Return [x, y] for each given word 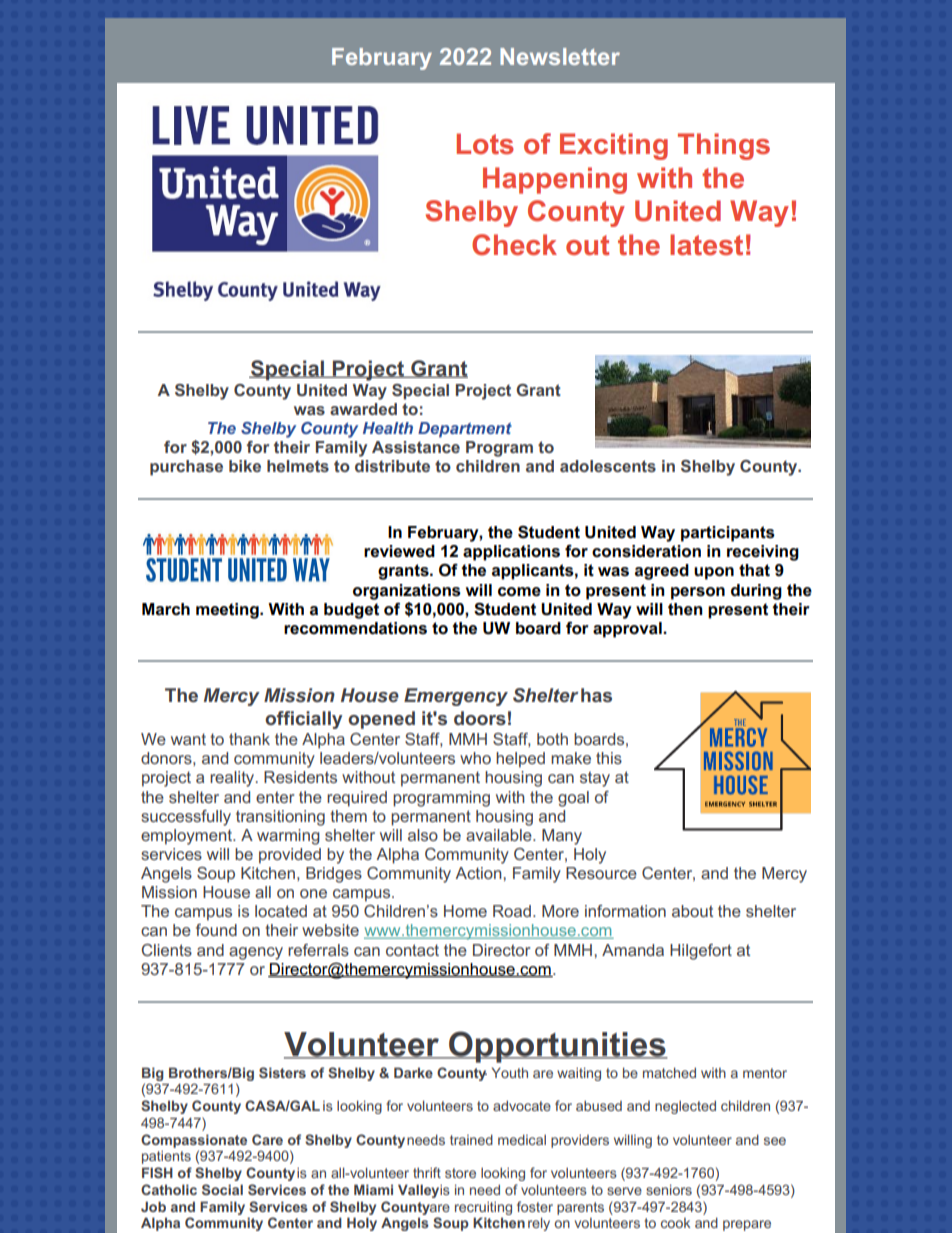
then [685, 609]
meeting [228, 611]
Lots [485, 144]
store [460, 1173]
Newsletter [560, 56]
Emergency [456, 697]
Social [222, 1189]
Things [724, 146]
